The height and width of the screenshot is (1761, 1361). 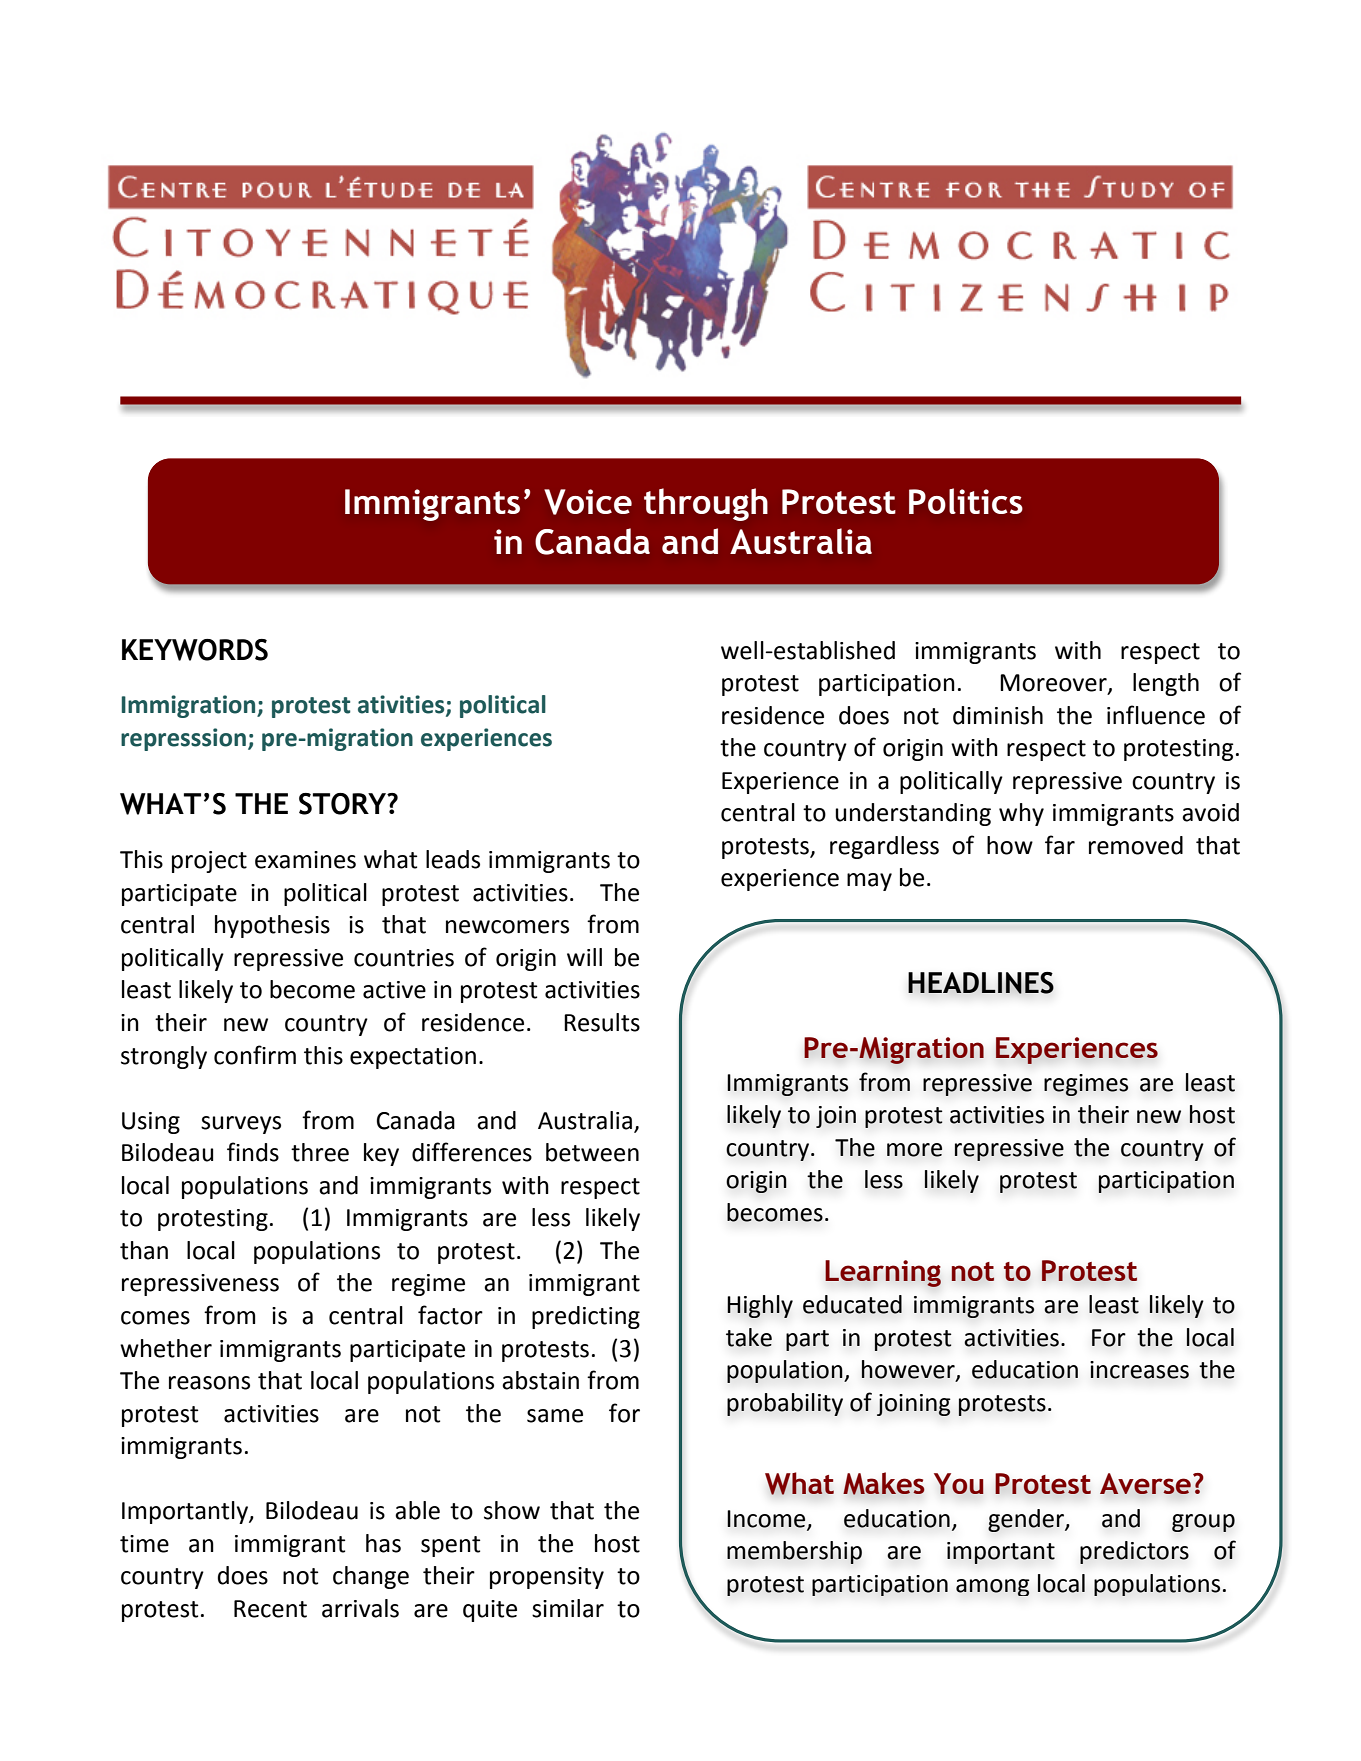 I want to click on Politics, so click(x=966, y=501).
